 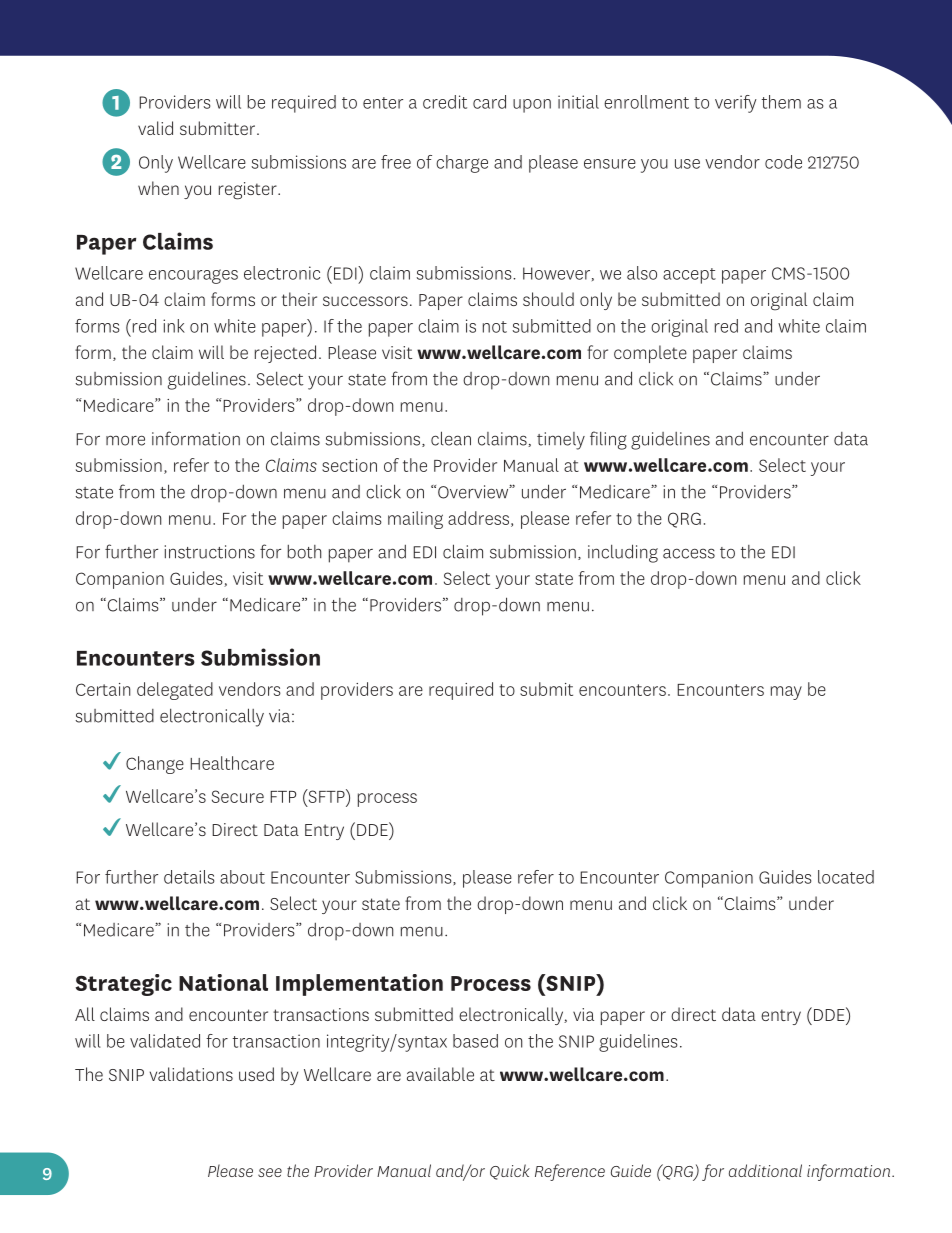 I want to click on Quick, so click(x=510, y=1172).
